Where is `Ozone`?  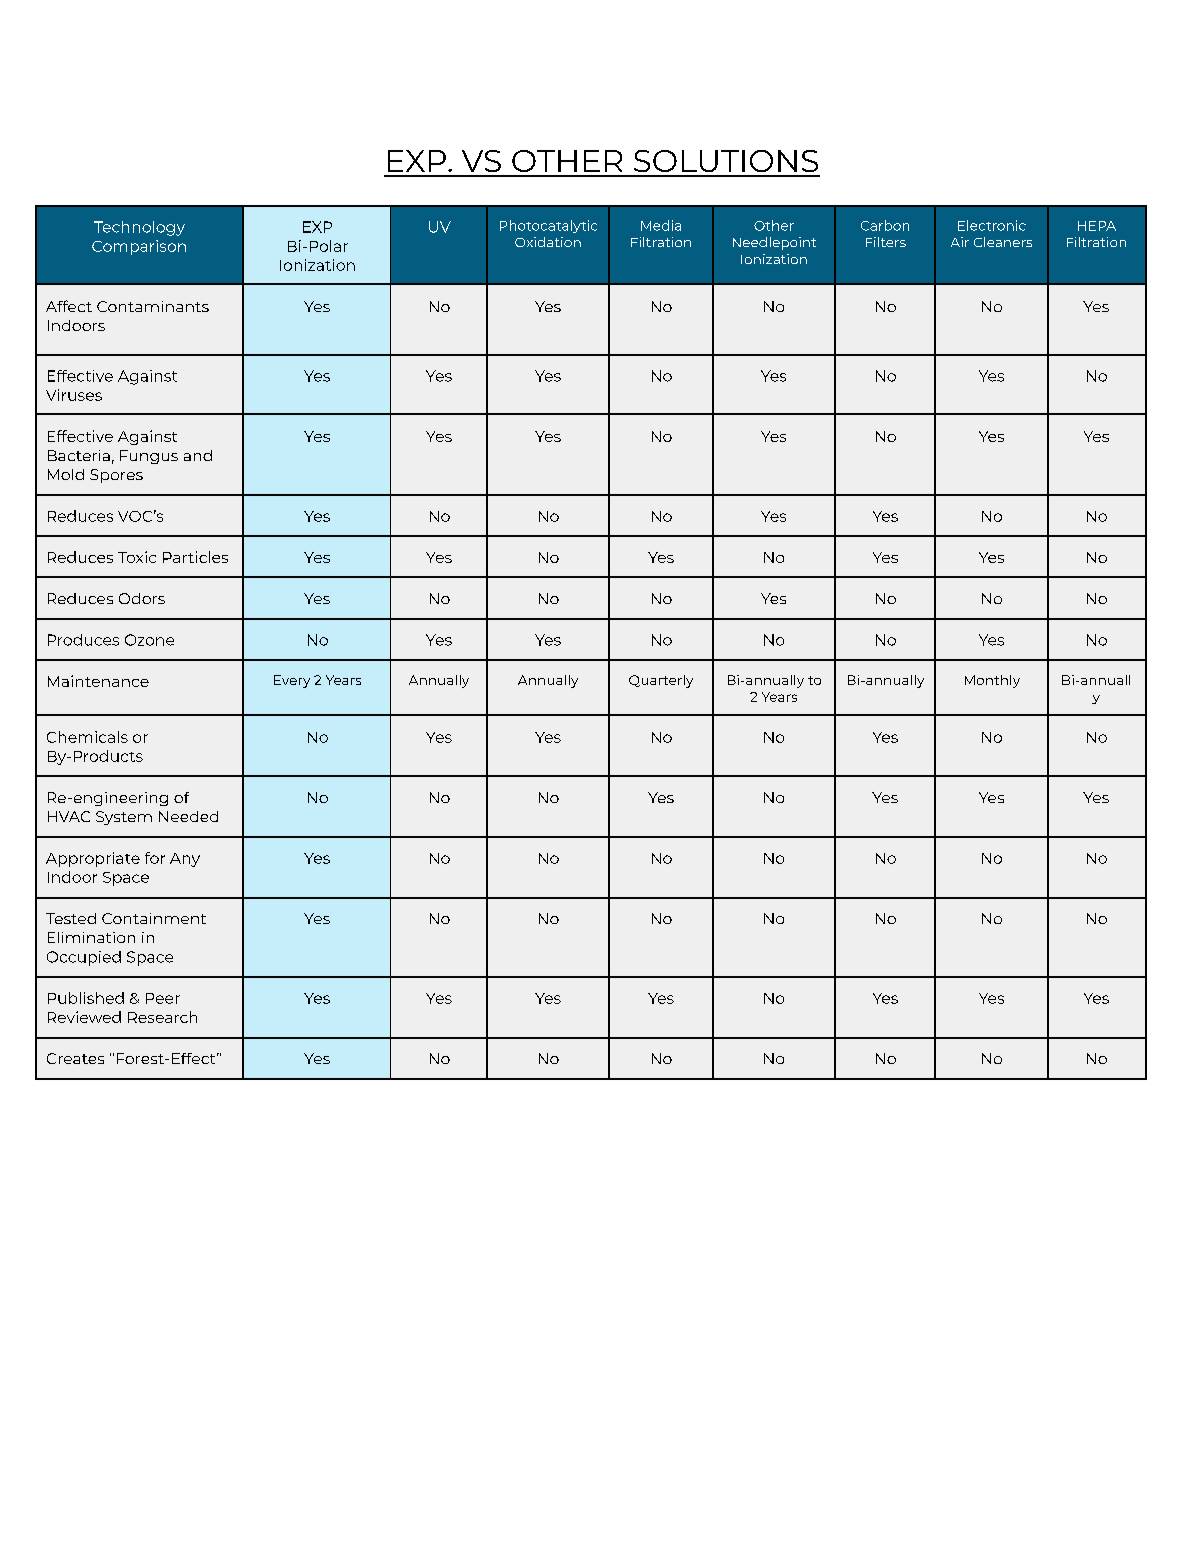
Ozone is located at coordinates (149, 640).
